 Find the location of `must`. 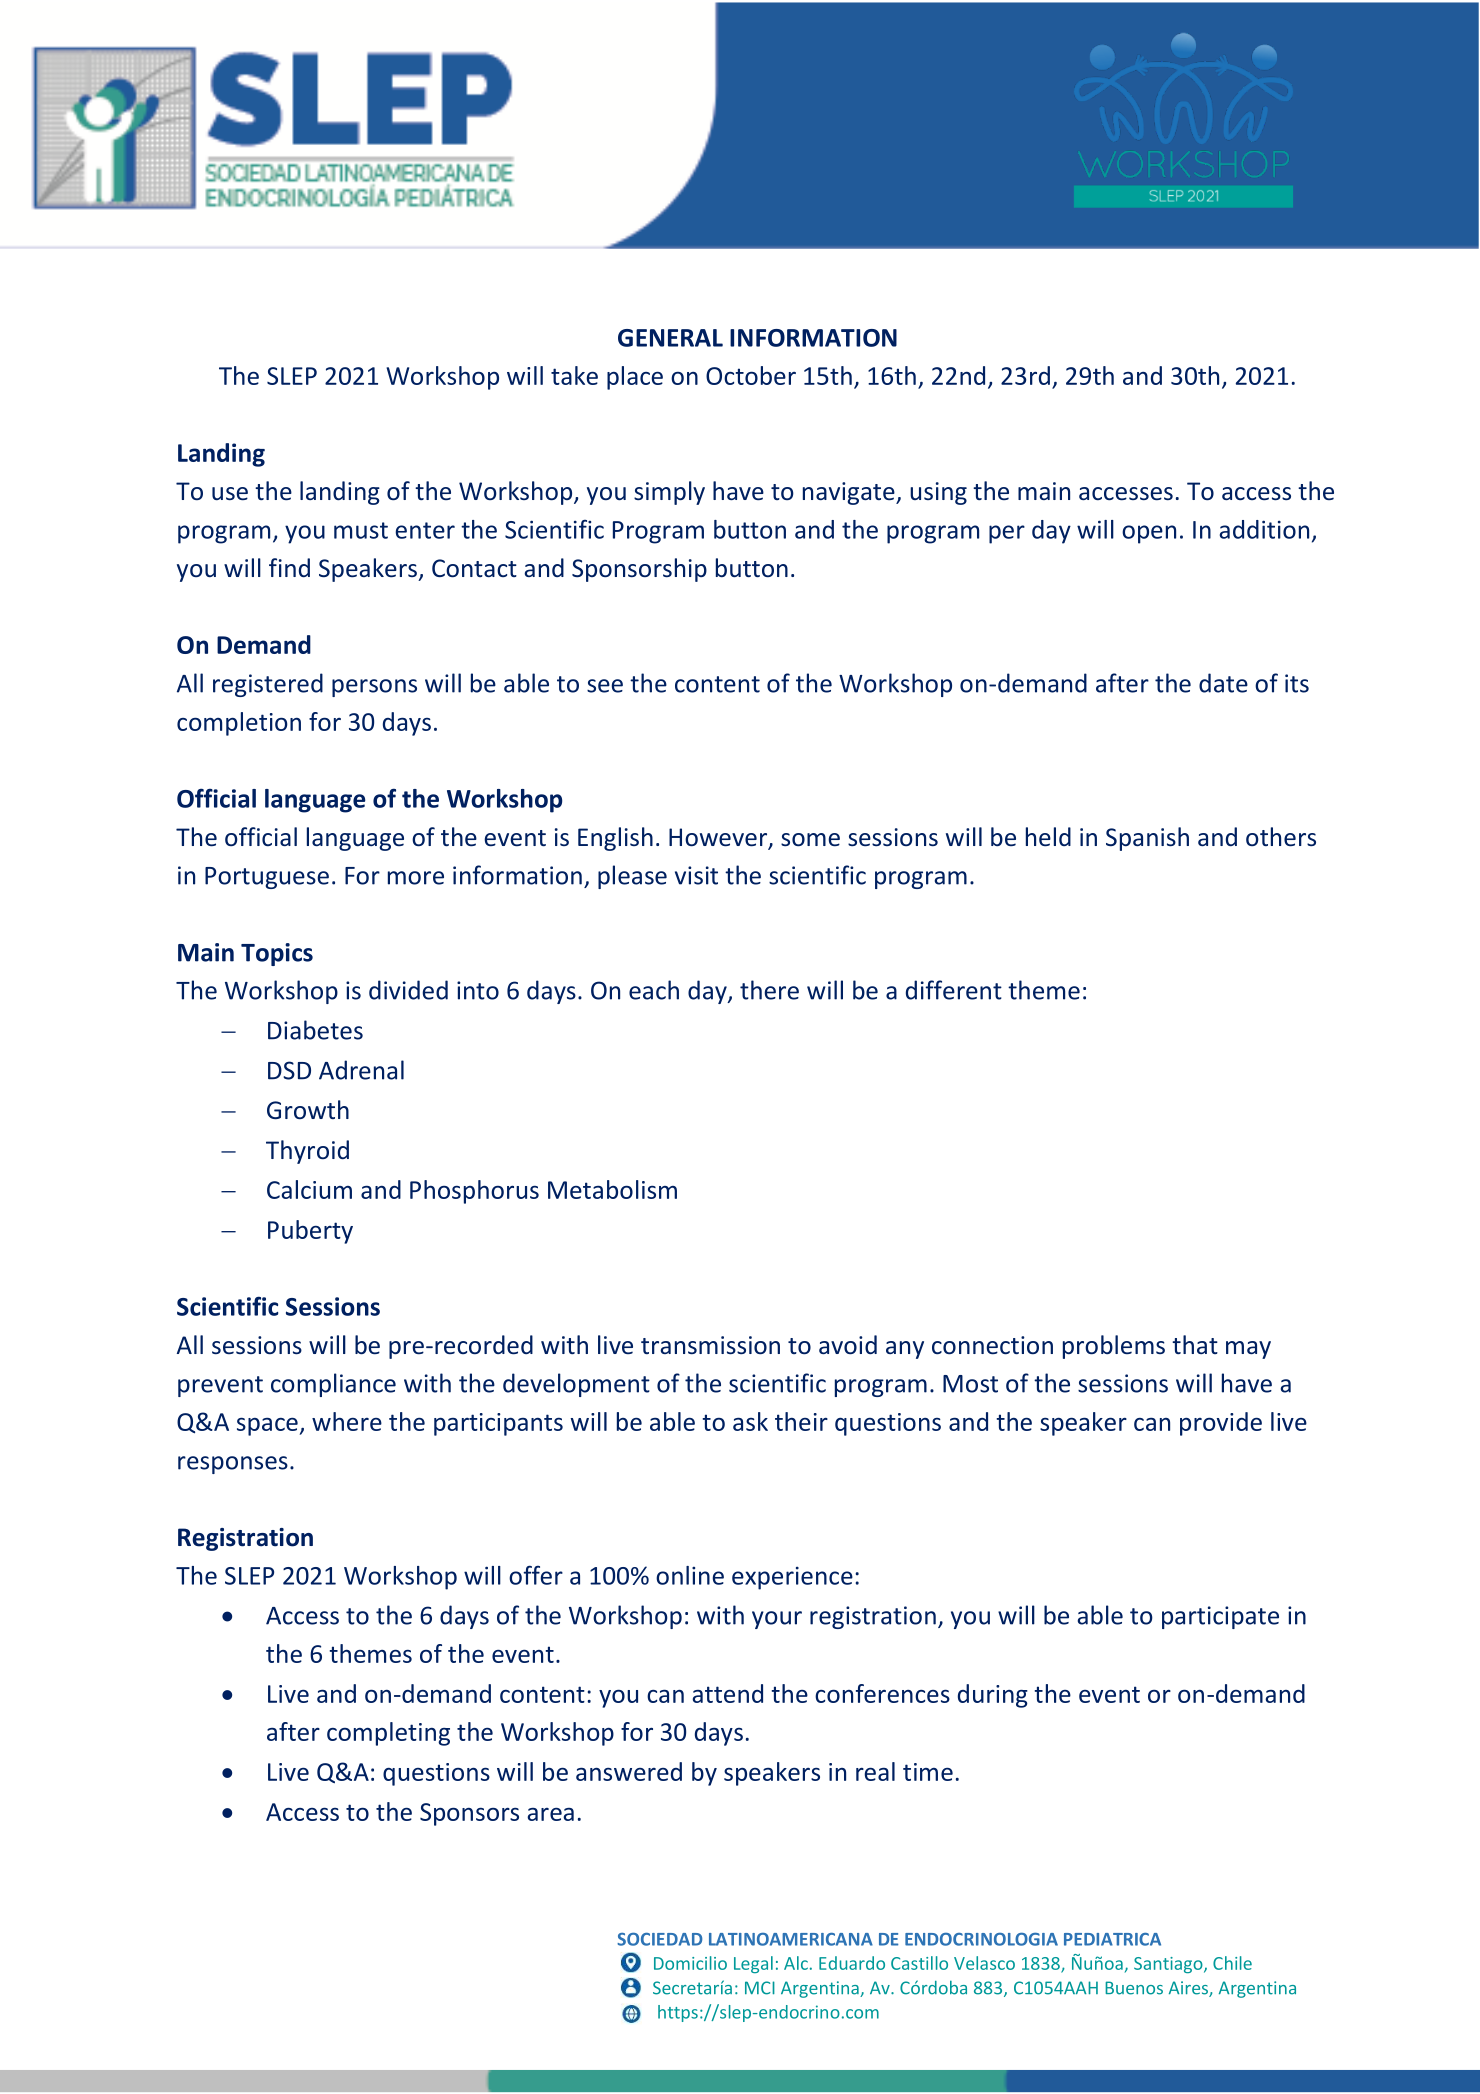

must is located at coordinates (361, 530).
